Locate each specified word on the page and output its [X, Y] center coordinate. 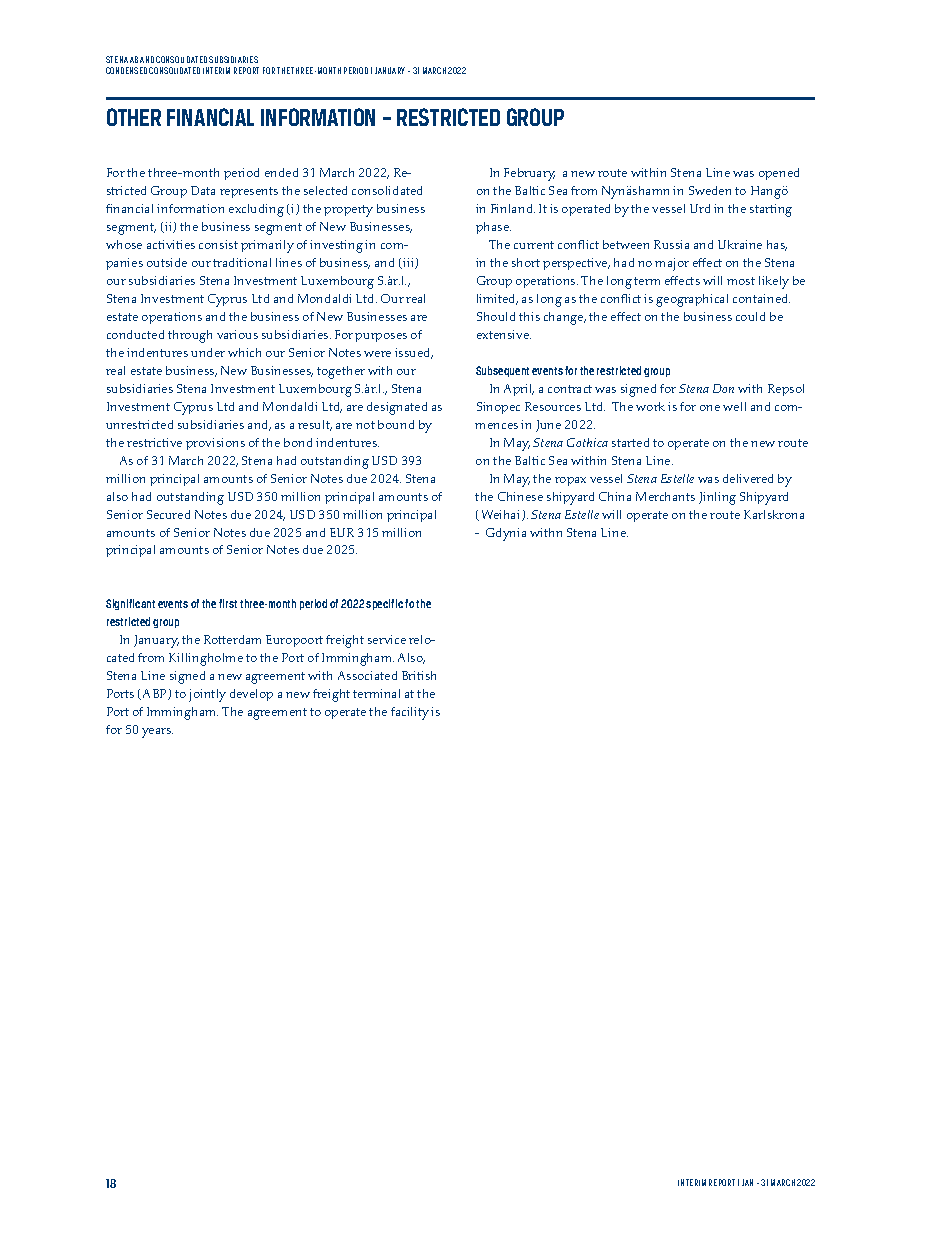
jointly [207, 695]
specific [384, 604]
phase [493, 228]
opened [779, 174]
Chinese [520, 496]
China [615, 496]
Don [723, 388]
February [529, 174]
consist [218, 244]
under [208, 352]
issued [414, 353]
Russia [671, 244]
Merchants [665, 496]
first [228, 603]
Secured [168, 514]
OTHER [134, 117]
